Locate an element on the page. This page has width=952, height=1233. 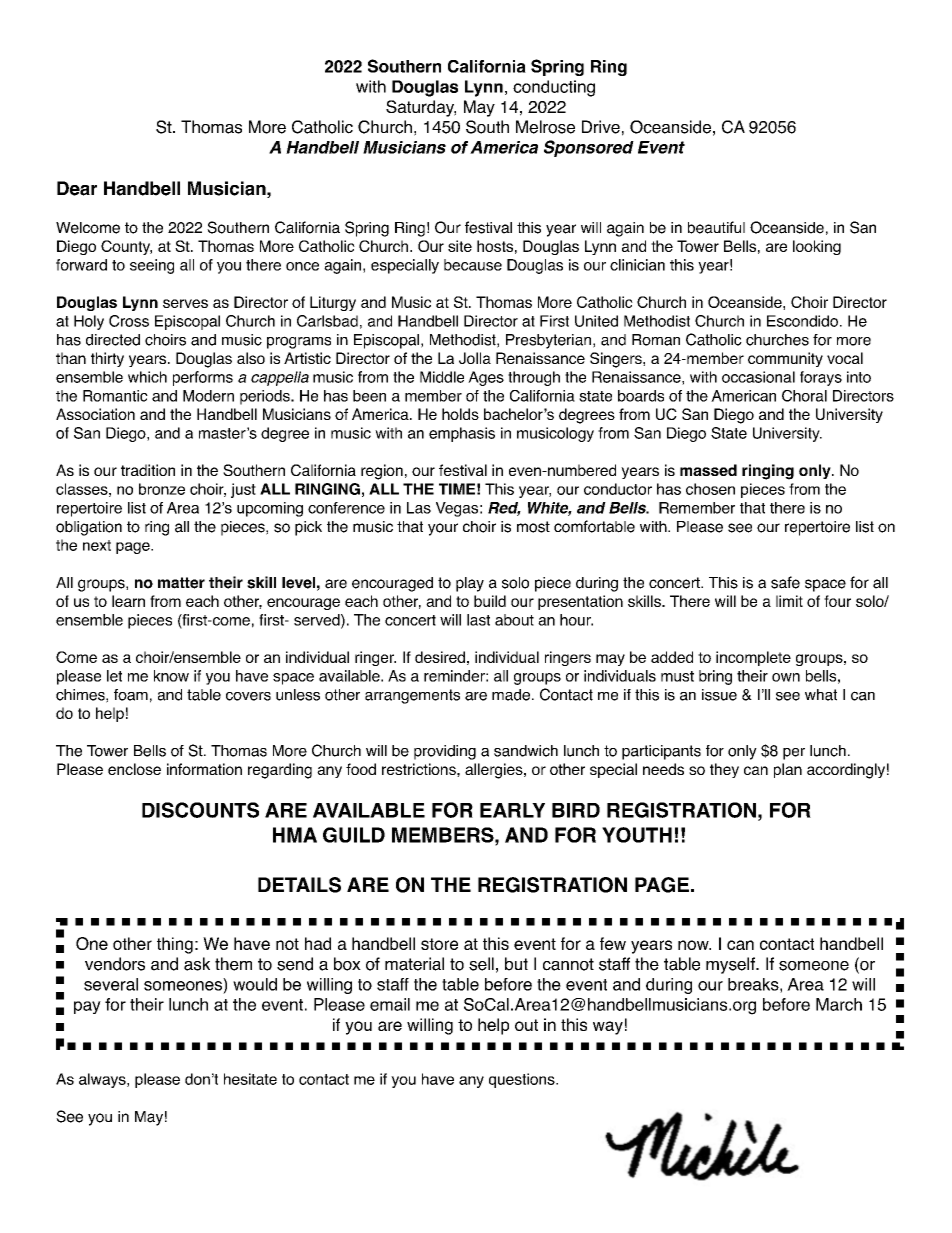
Dear is located at coordinates (77, 188).
